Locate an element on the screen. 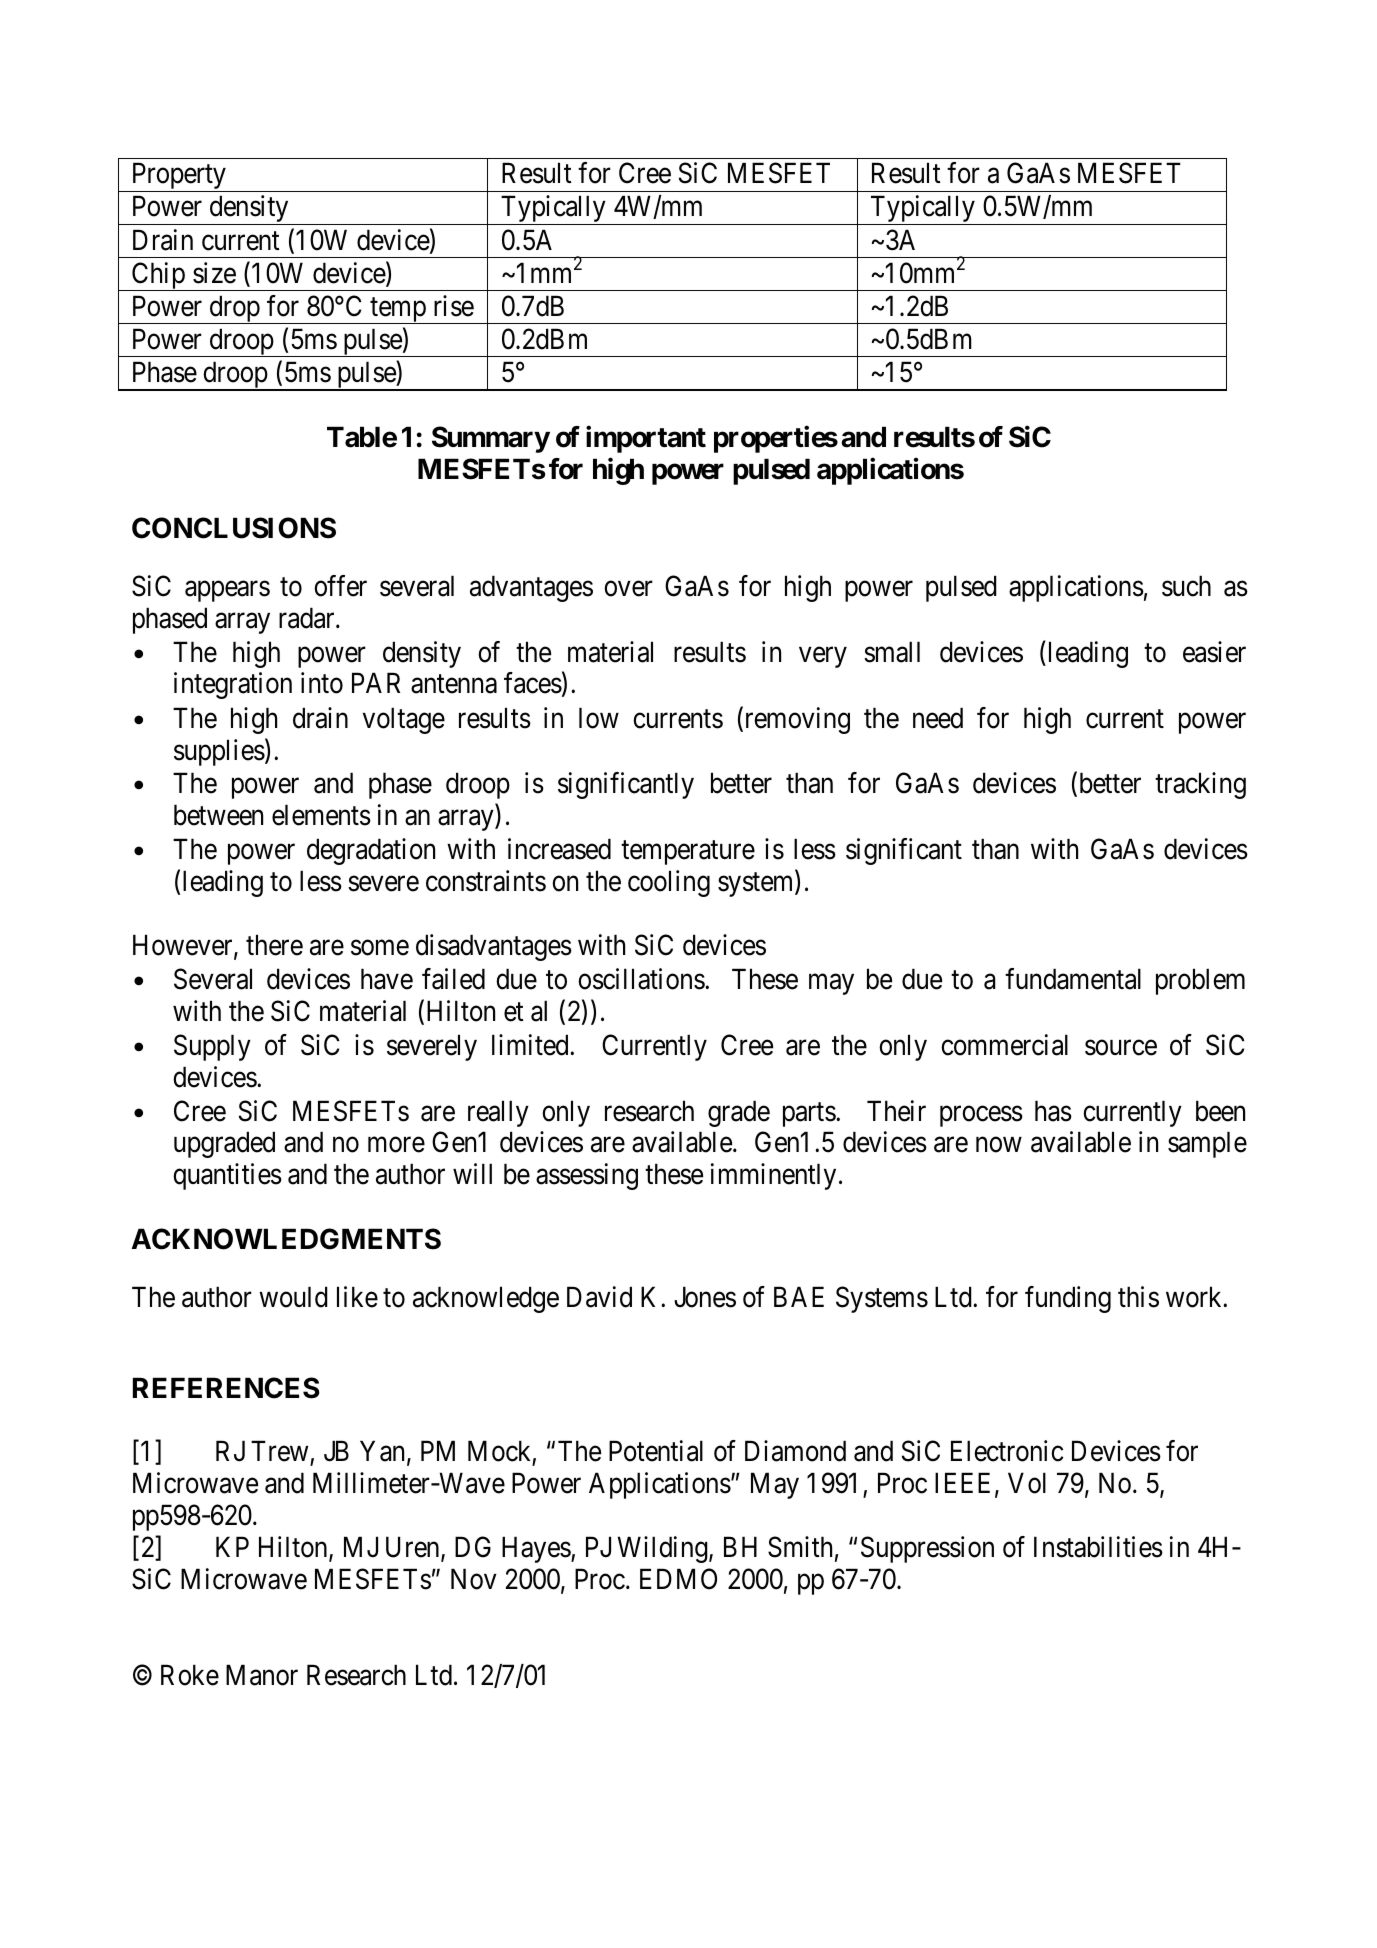 The width and height of the screenshot is (1377, 1948). such is located at coordinates (1186, 586).
